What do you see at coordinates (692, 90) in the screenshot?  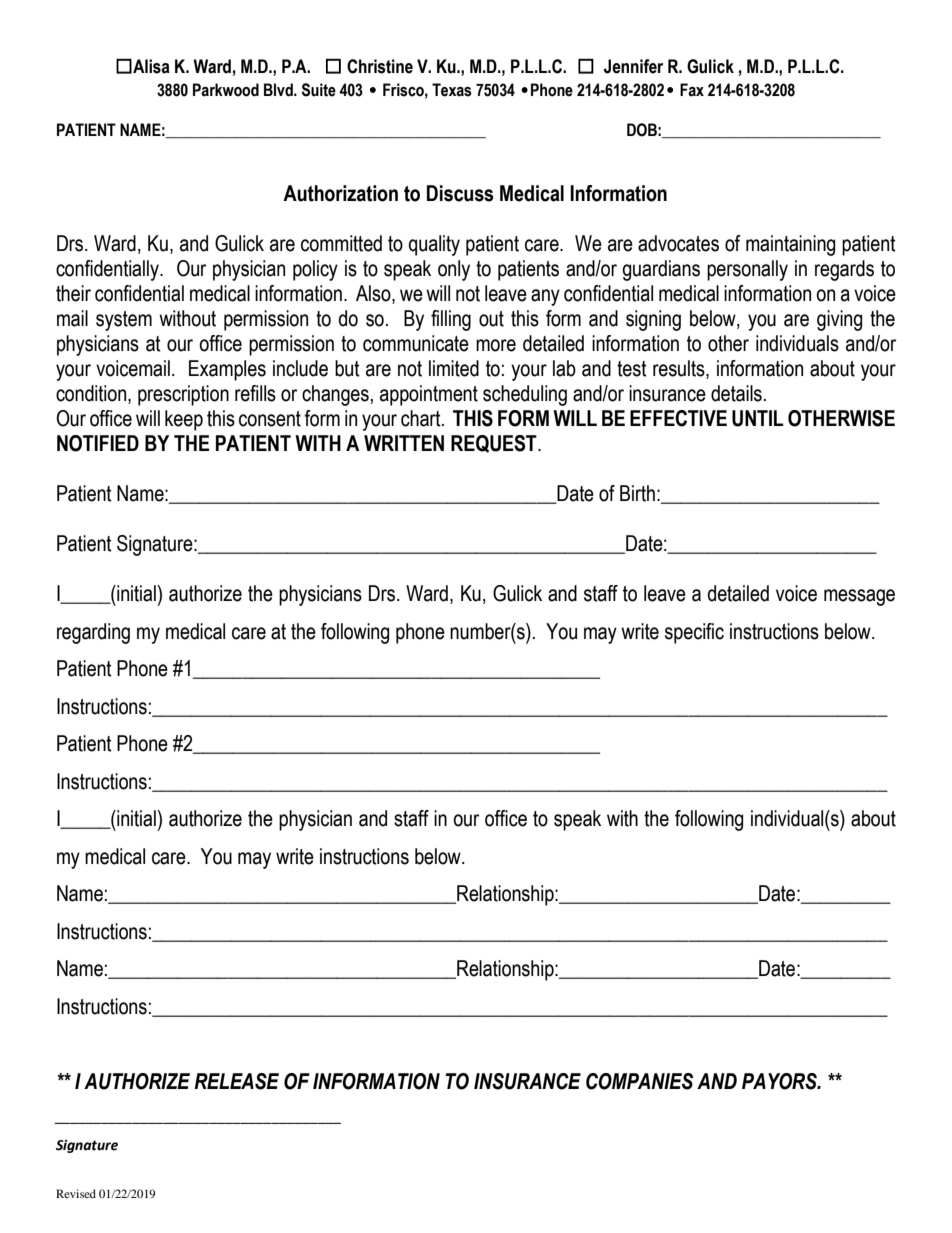 I see `Fax` at bounding box center [692, 90].
